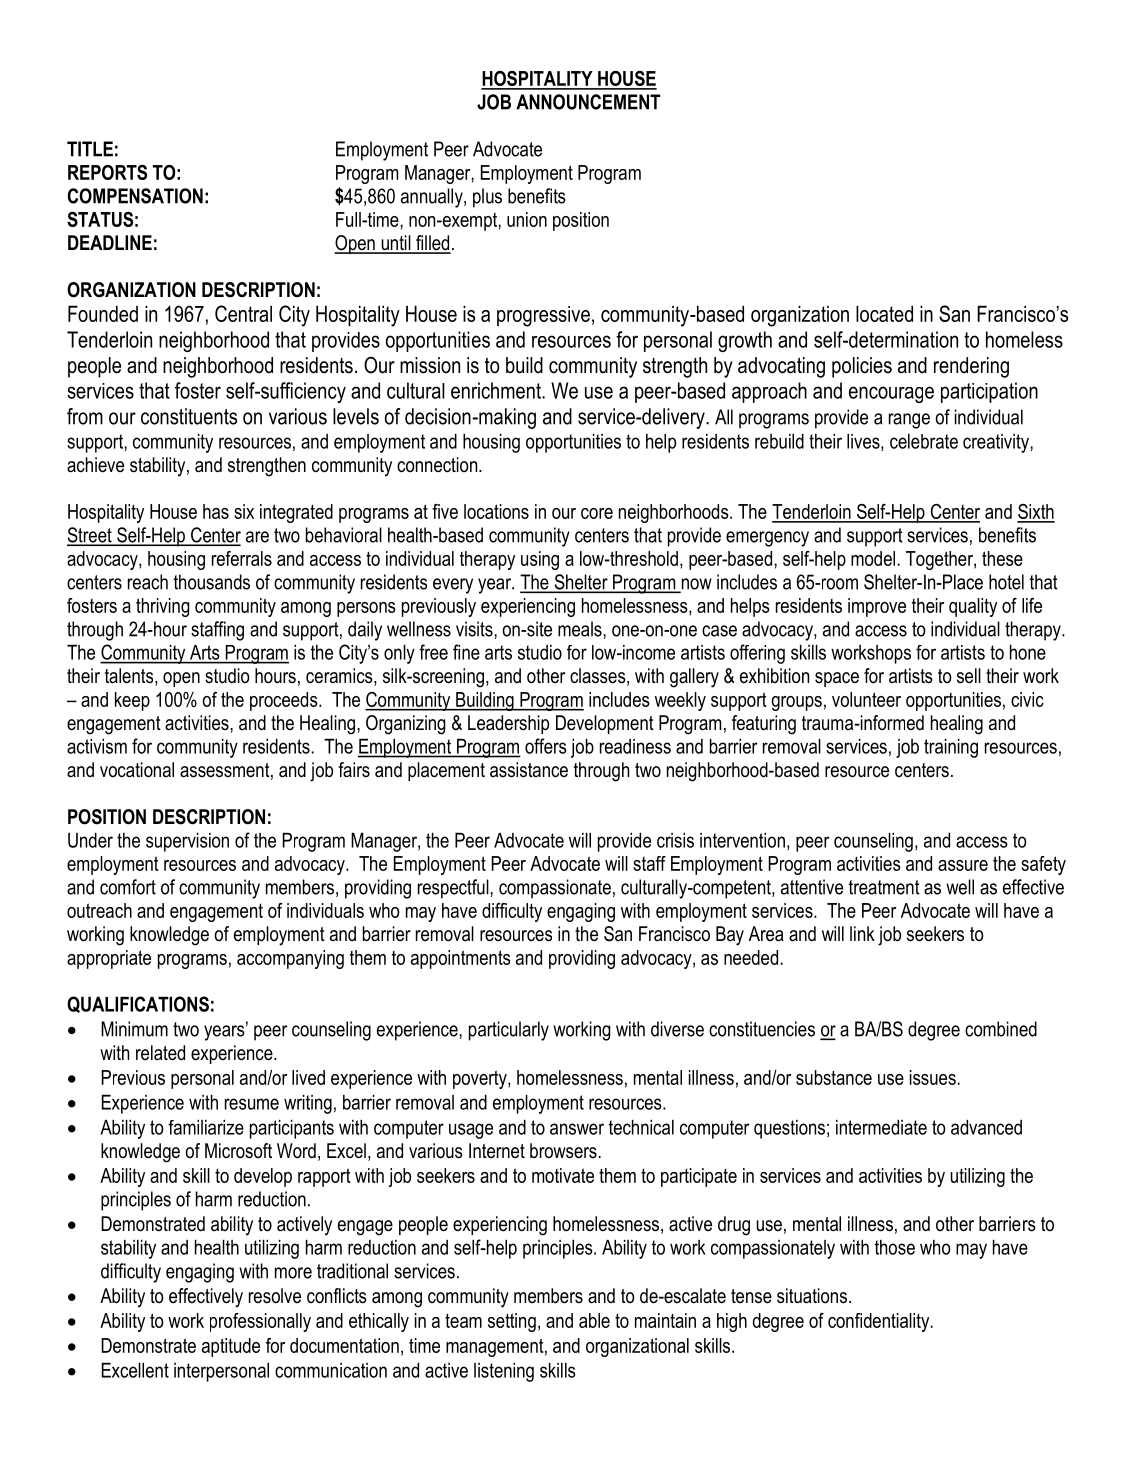  What do you see at coordinates (597, 513) in the document?
I see `core` at bounding box center [597, 513].
